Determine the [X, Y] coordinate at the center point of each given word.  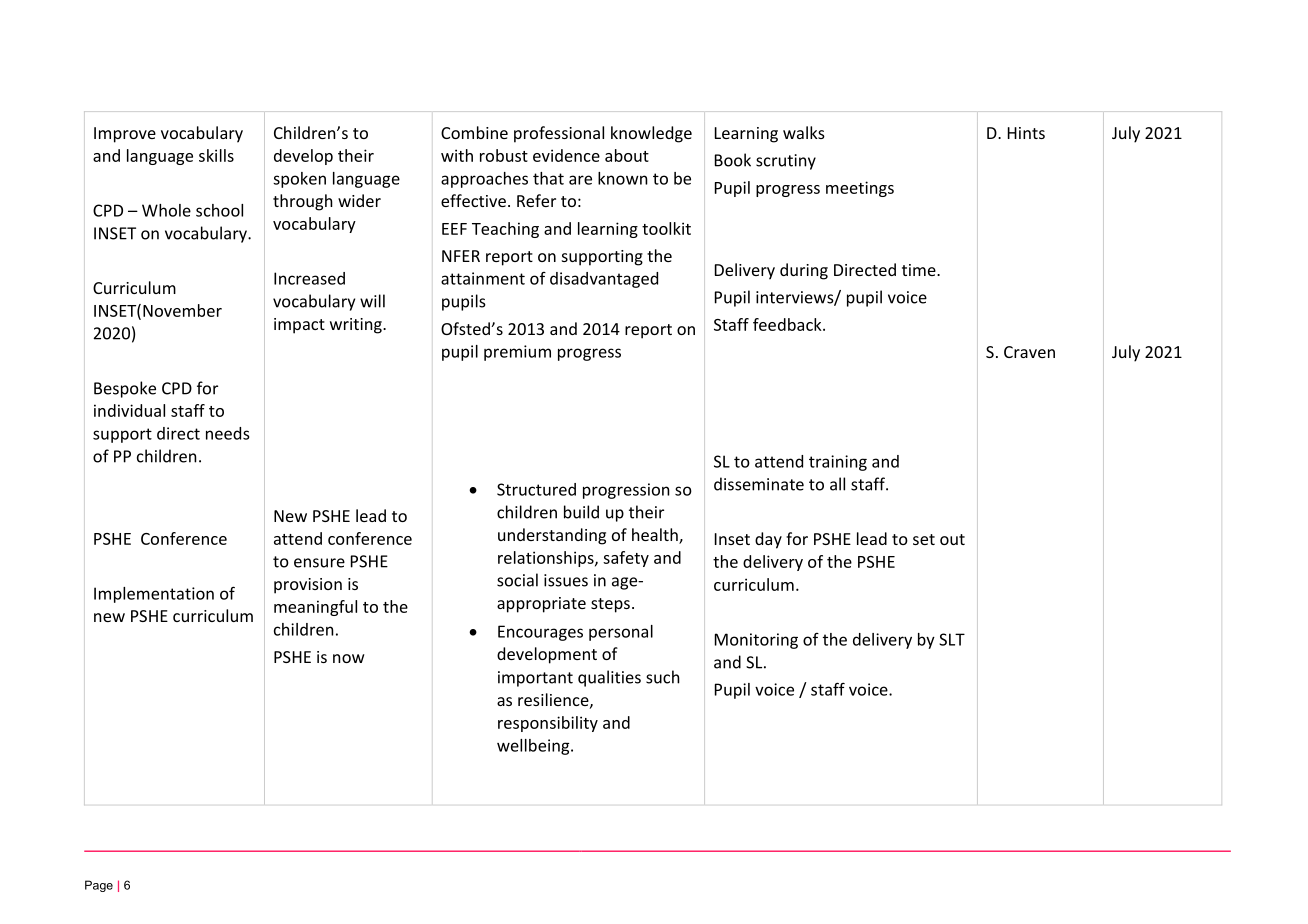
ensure [319, 563]
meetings [860, 189]
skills [216, 155]
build [581, 512]
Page [99, 886]
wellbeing [534, 747]
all [837, 484]
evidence [566, 155]
